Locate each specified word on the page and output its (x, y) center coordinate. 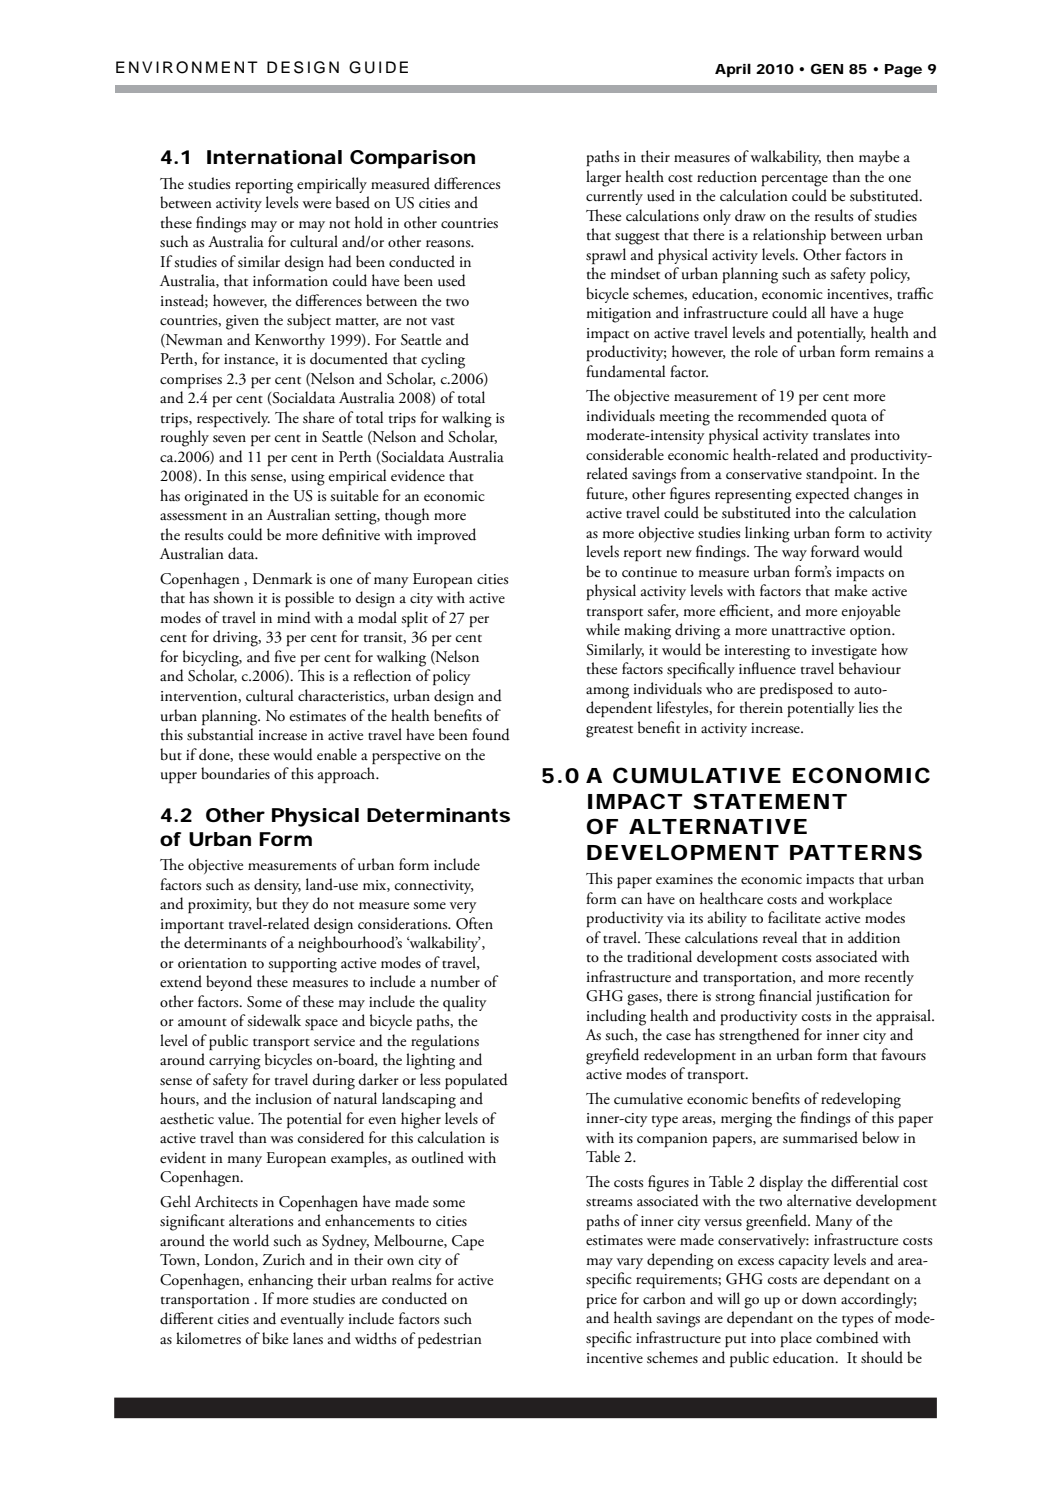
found (491, 734)
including (616, 1017)
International (274, 157)
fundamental (625, 371)
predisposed (796, 690)
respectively (233, 419)
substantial (220, 734)
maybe (879, 158)
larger (603, 178)
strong (735, 1000)
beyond (229, 983)
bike (275, 1338)
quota (849, 419)
